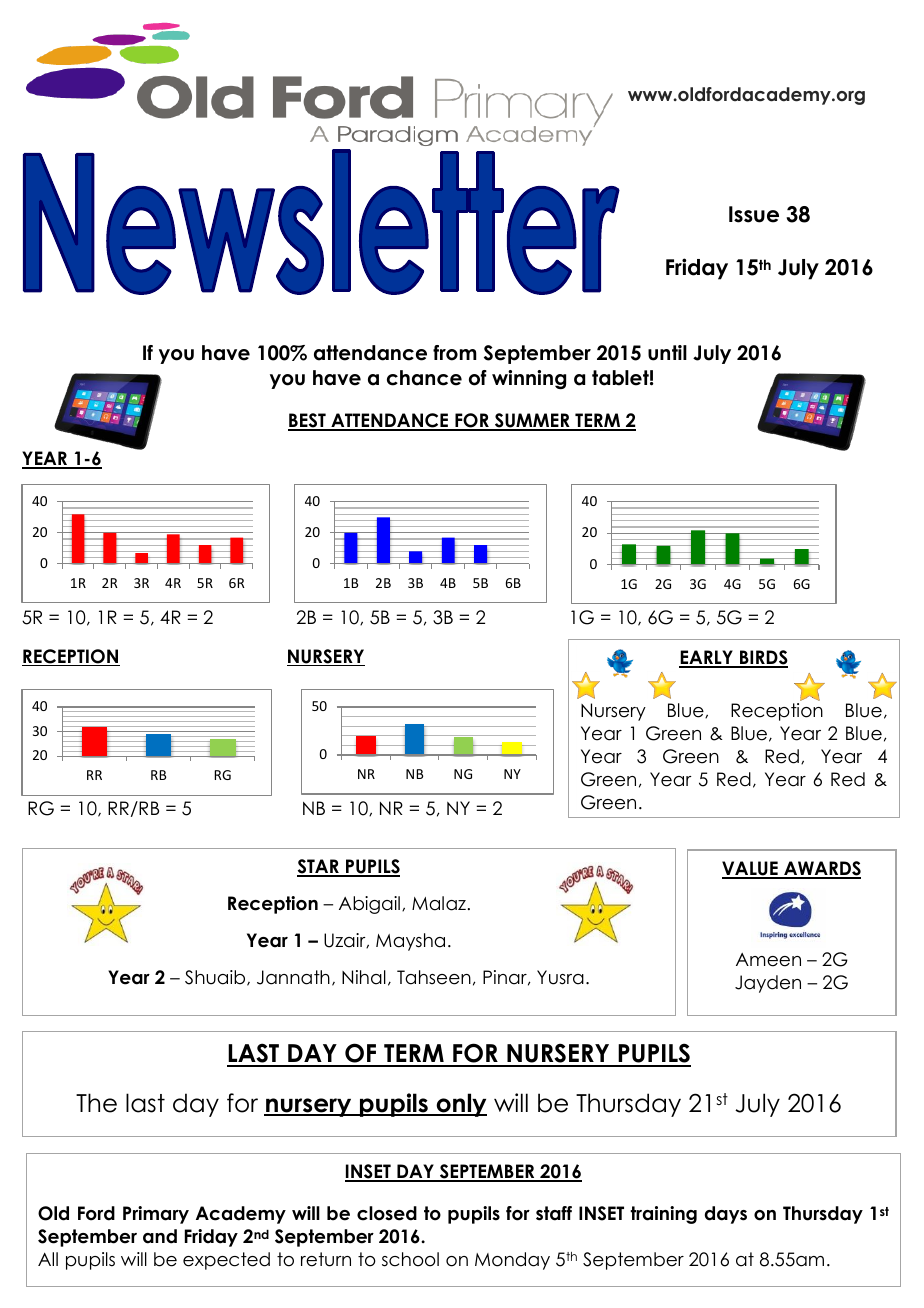  I want to click on only, so click(460, 1105).
